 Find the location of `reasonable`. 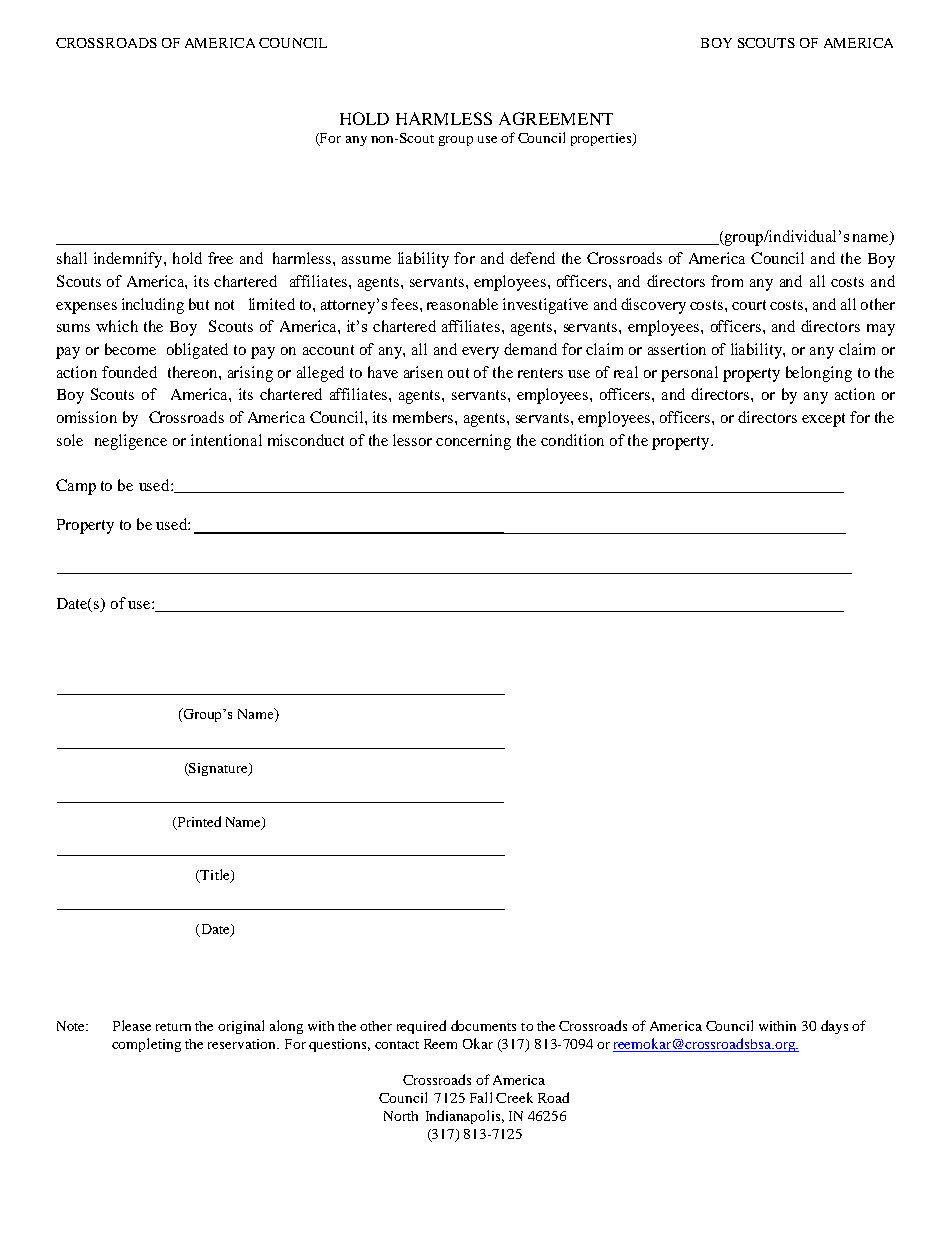

reasonable is located at coordinates (462, 304).
